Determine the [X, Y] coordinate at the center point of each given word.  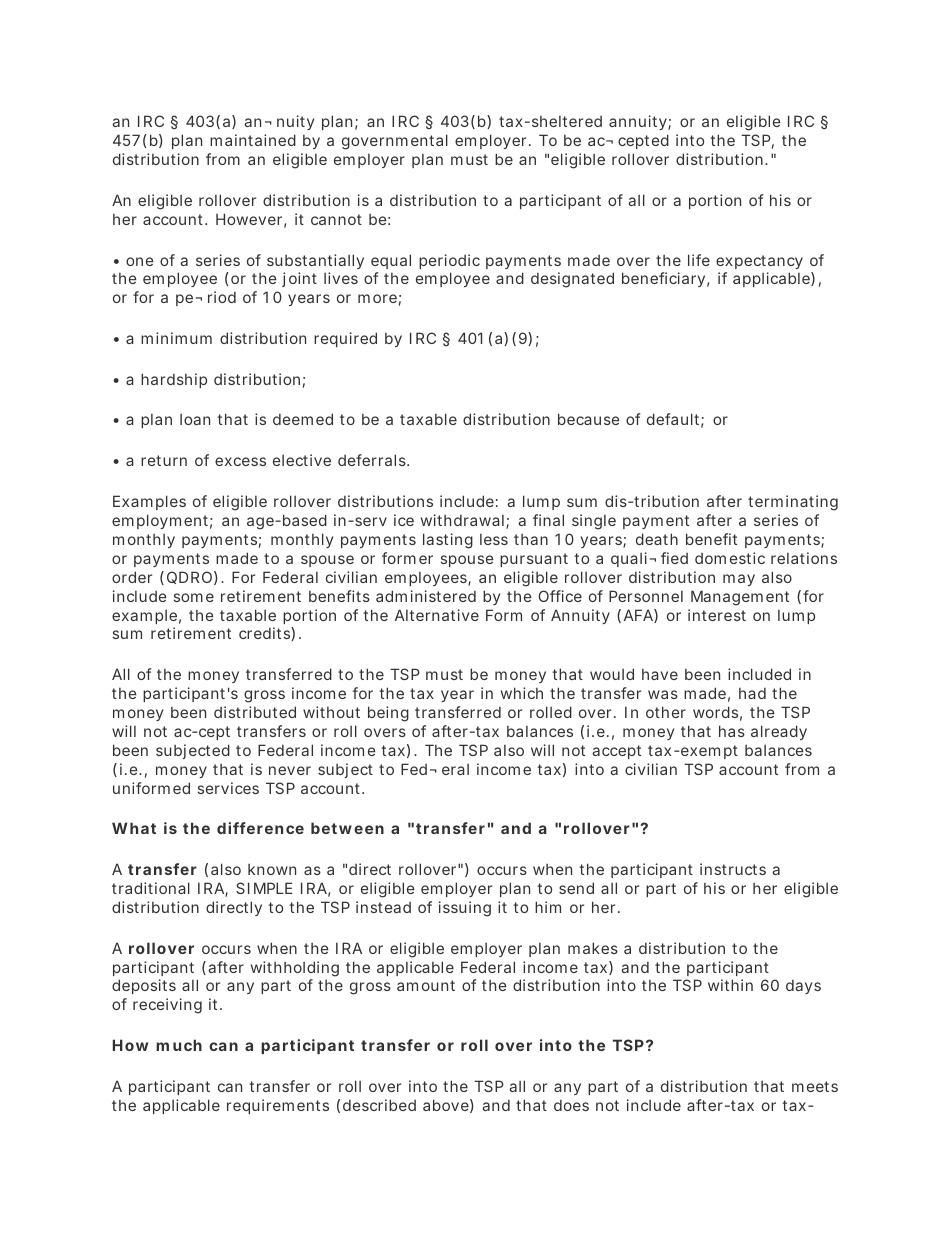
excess [240, 461]
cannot [336, 219]
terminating [793, 503]
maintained [253, 140]
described [379, 1105]
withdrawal [462, 520]
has [732, 731]
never [290, 770]
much [179, 1045]
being [388, 714]
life [699, 260]
